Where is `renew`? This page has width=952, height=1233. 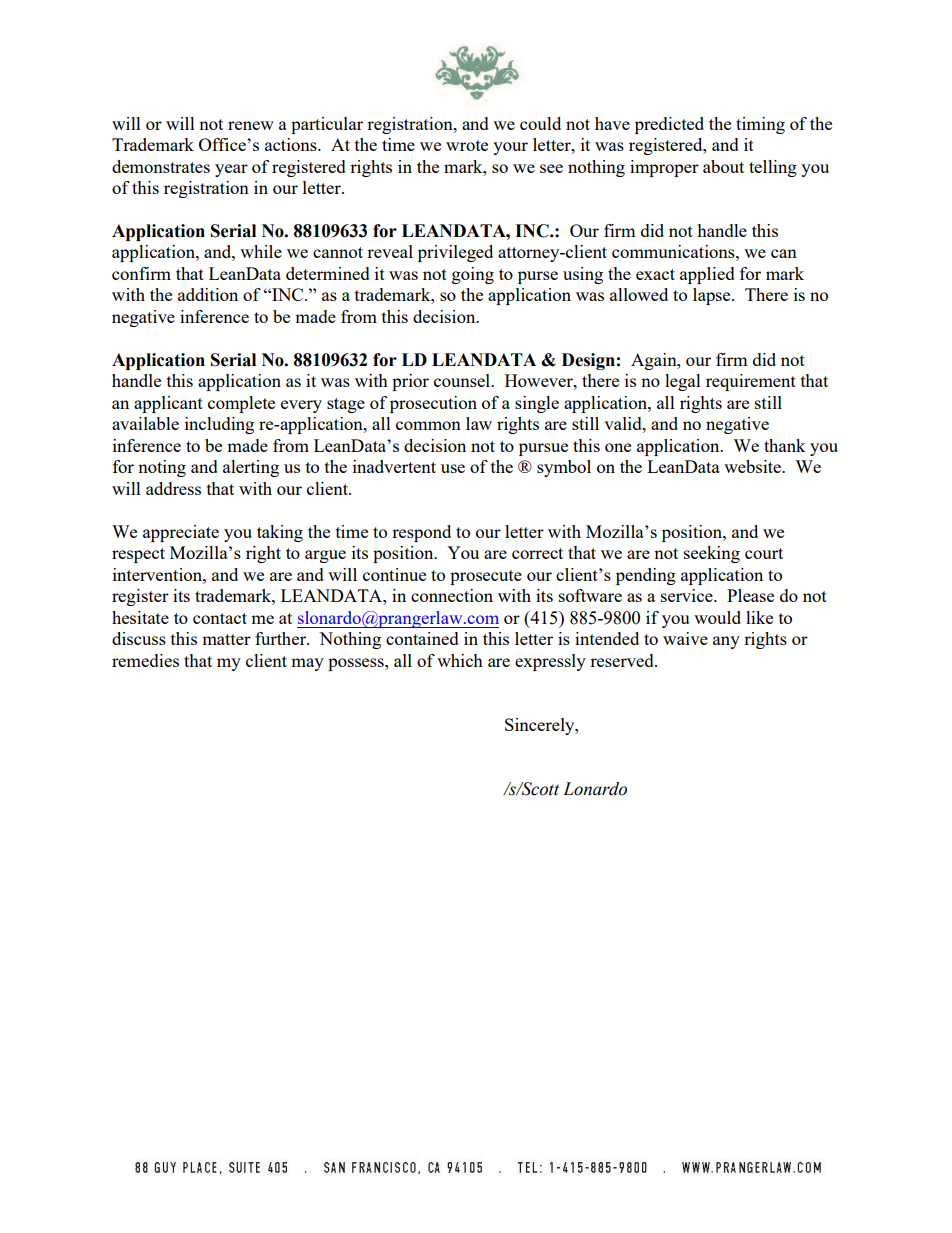 renew is located at coordinates (251, 125).
